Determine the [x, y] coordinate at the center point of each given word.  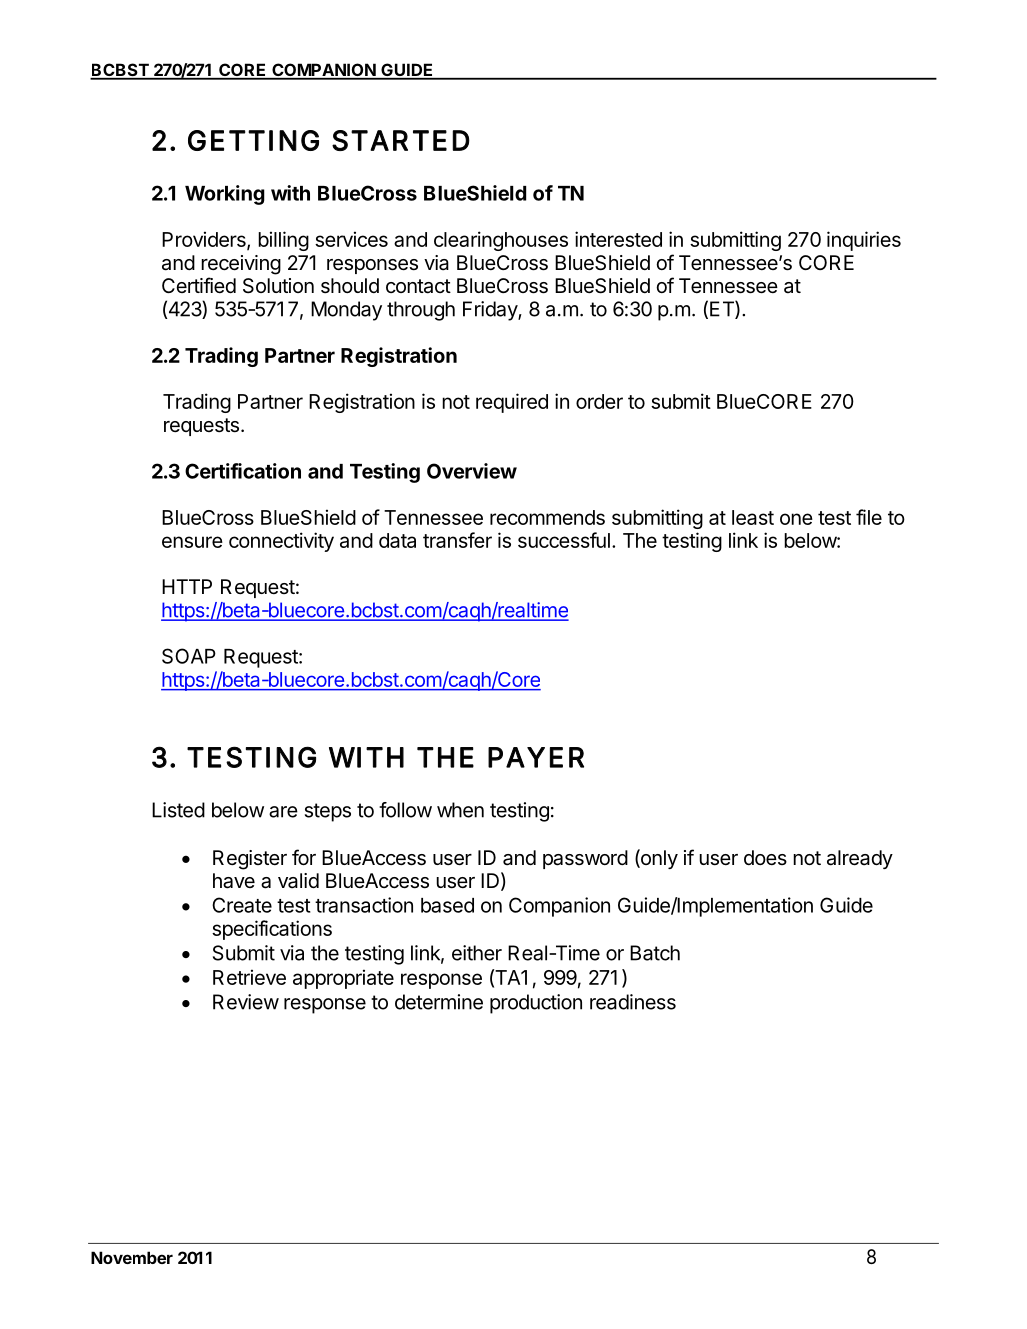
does [765, 857]
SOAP [189, 656]
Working [225, 195]
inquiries [864, 241]
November [132, 1257]
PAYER [536, 757]
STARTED [401, 140]
